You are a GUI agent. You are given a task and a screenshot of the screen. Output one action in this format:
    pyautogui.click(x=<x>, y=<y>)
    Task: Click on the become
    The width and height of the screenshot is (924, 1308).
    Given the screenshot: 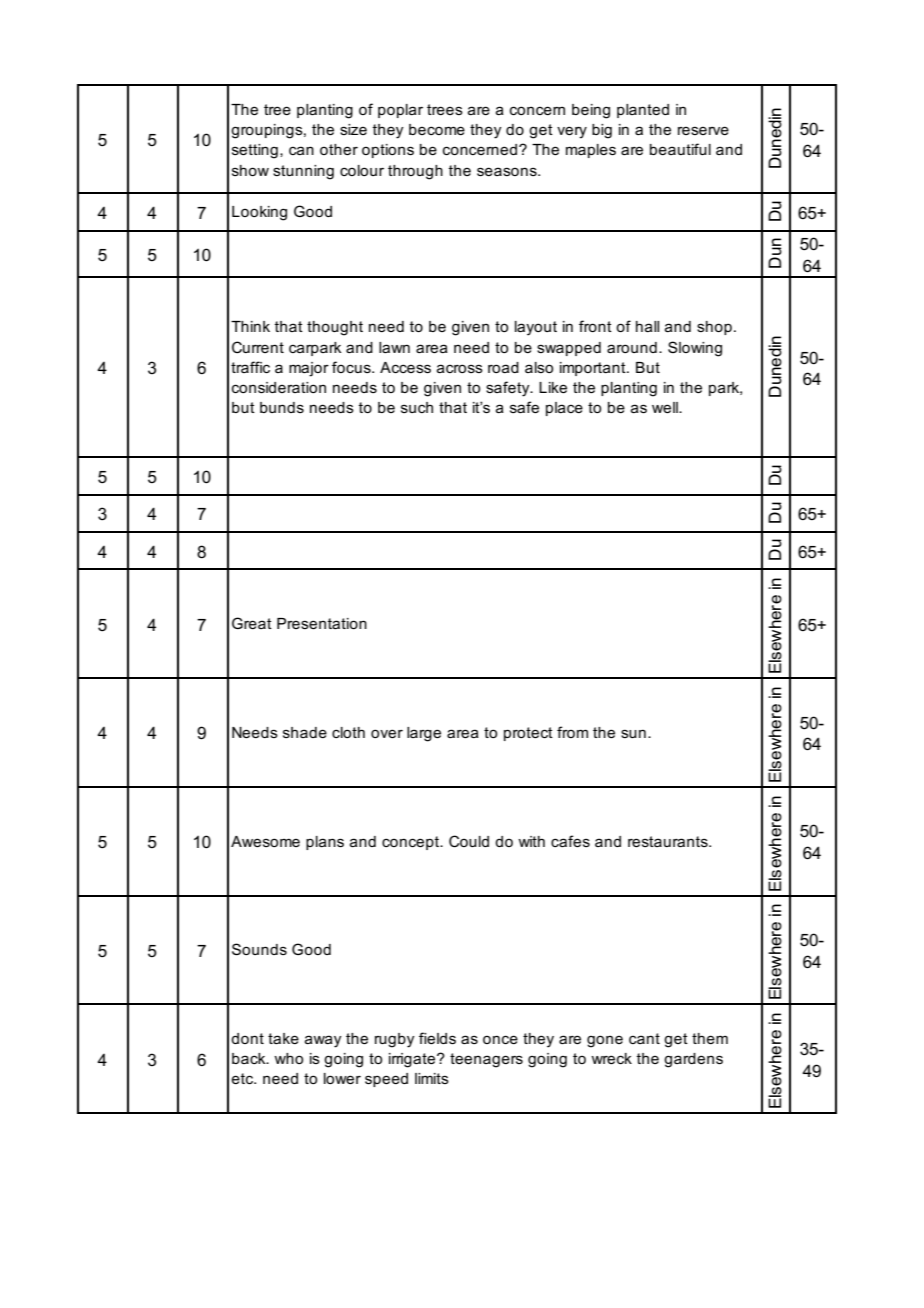 What is the action you would take?
    pyautogui.click(x=437, y=129)
